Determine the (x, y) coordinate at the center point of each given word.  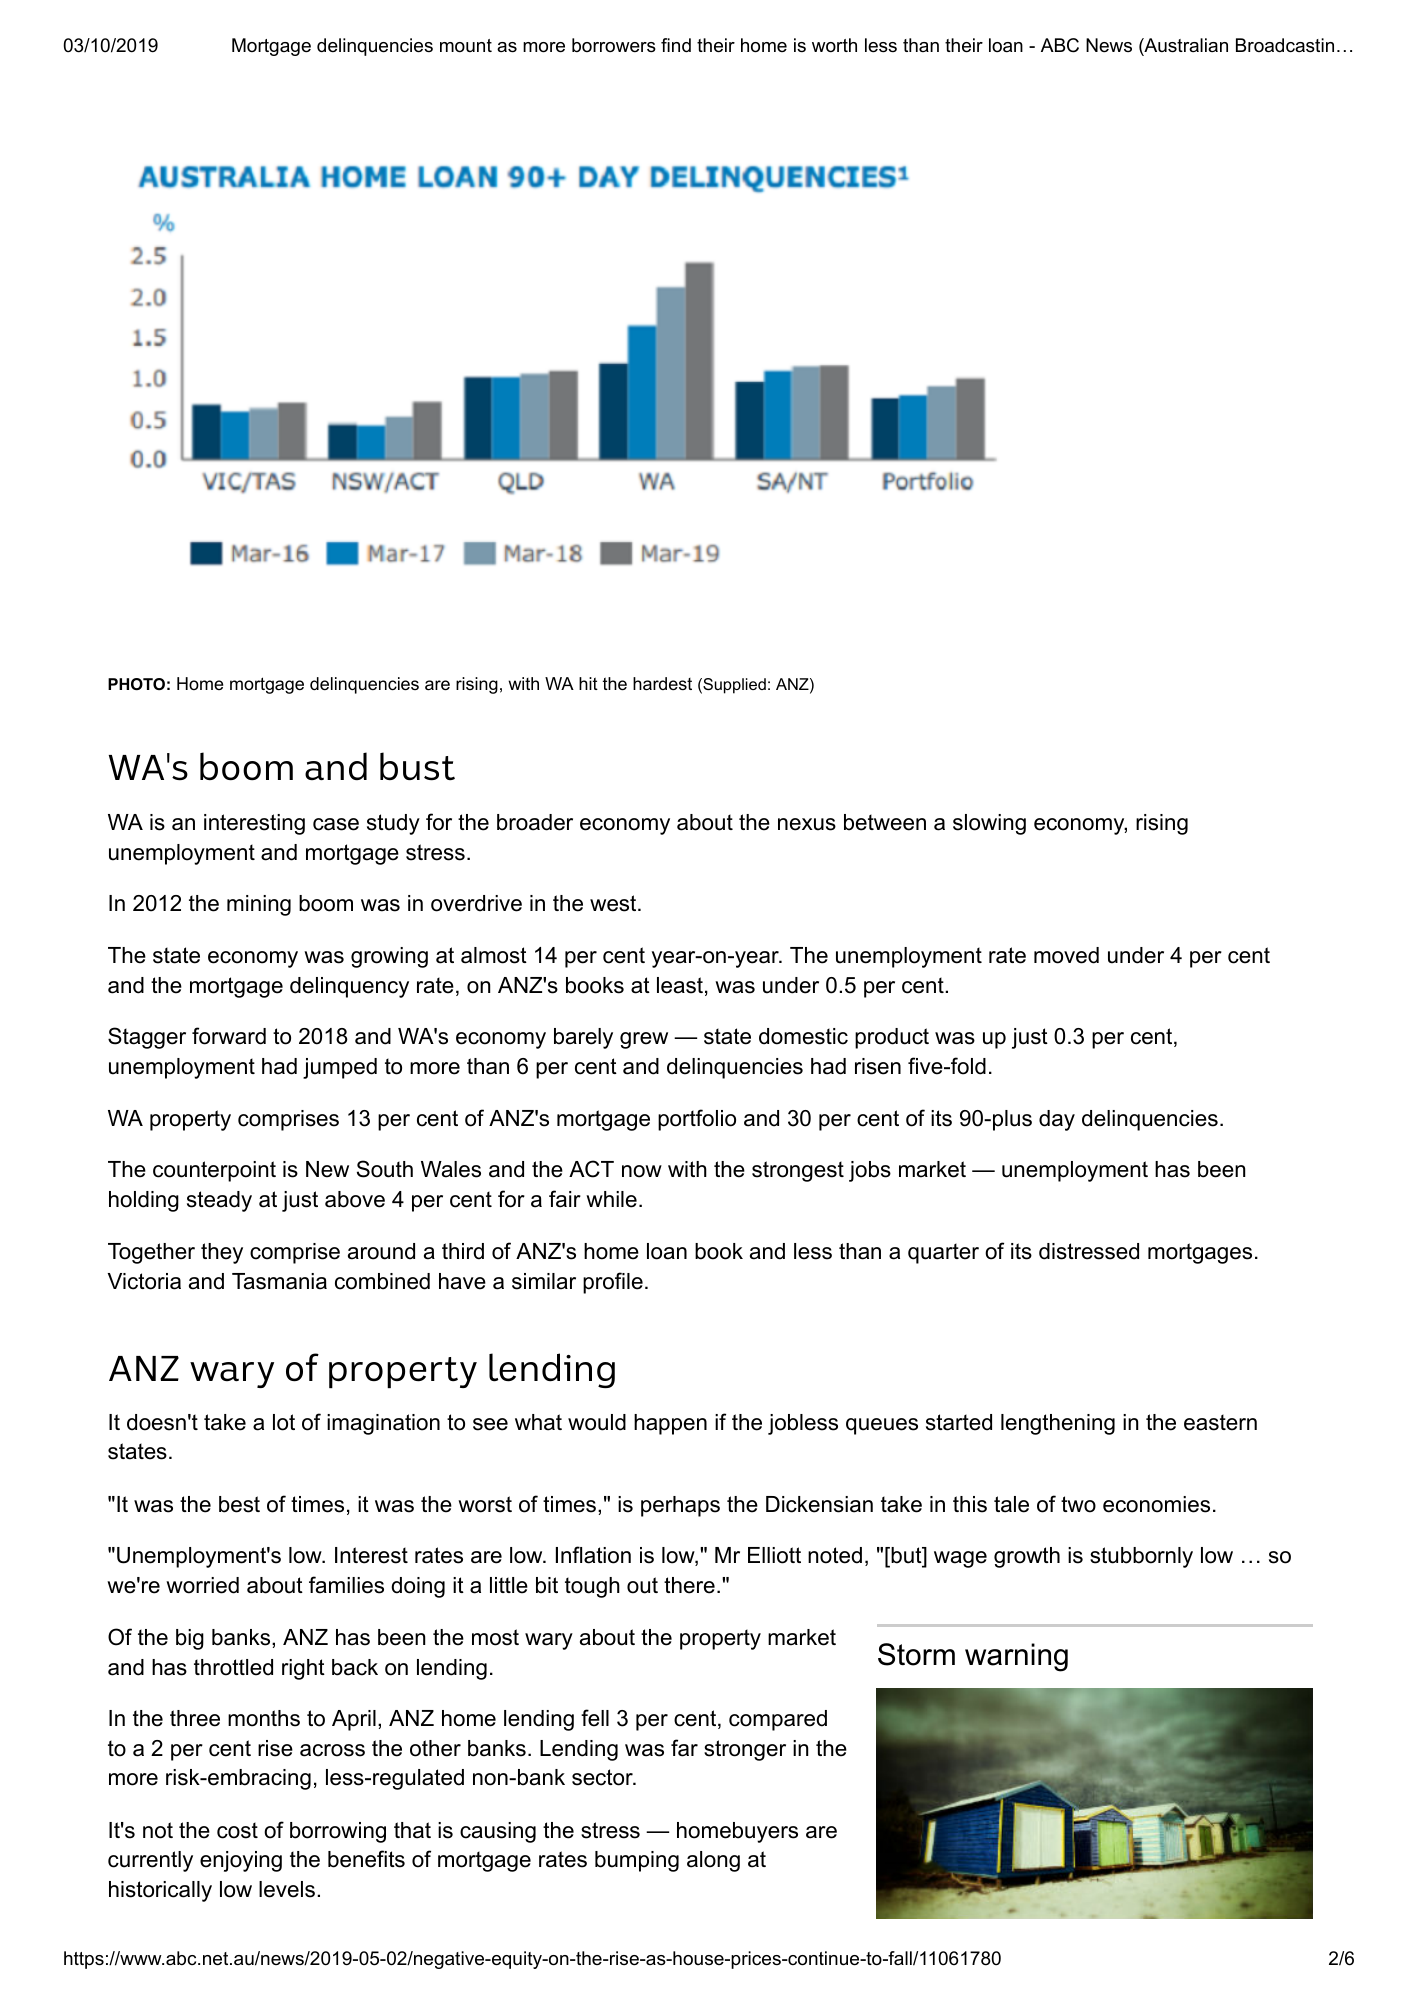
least (680, 985)
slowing (989, 824)
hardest (662, 684)
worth (834, 45)
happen (670, 1424)
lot (284, 1422)
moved (1066, 955)
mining (259, 905)
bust (417, 766)
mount (466, 46)
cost (237, 1830)
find (676, 45)
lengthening (1058, 1424)
